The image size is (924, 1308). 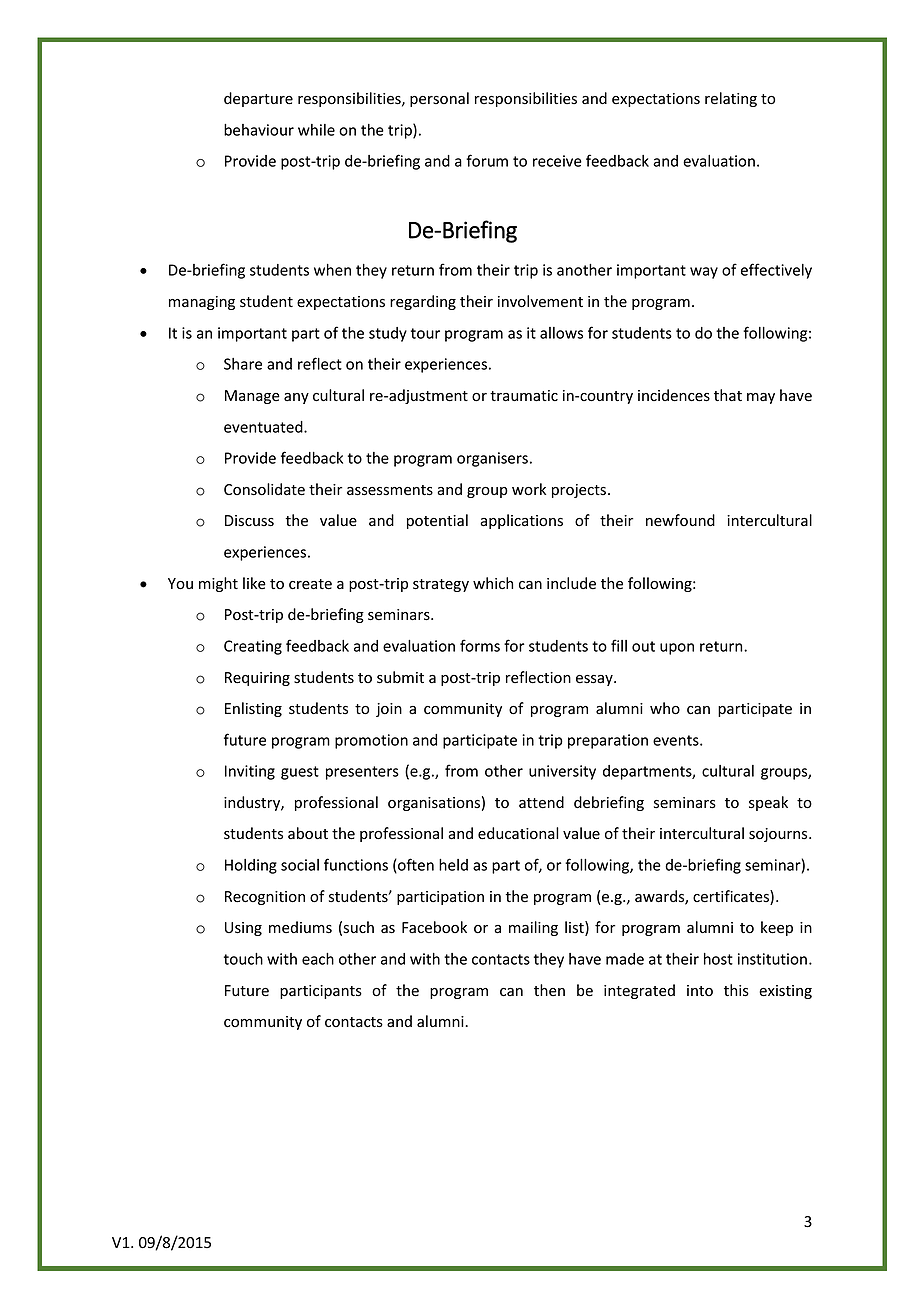 What do you see at coordinates (259, 130) in the page?
I see `behaviour` at bounding box center [259, 130].
